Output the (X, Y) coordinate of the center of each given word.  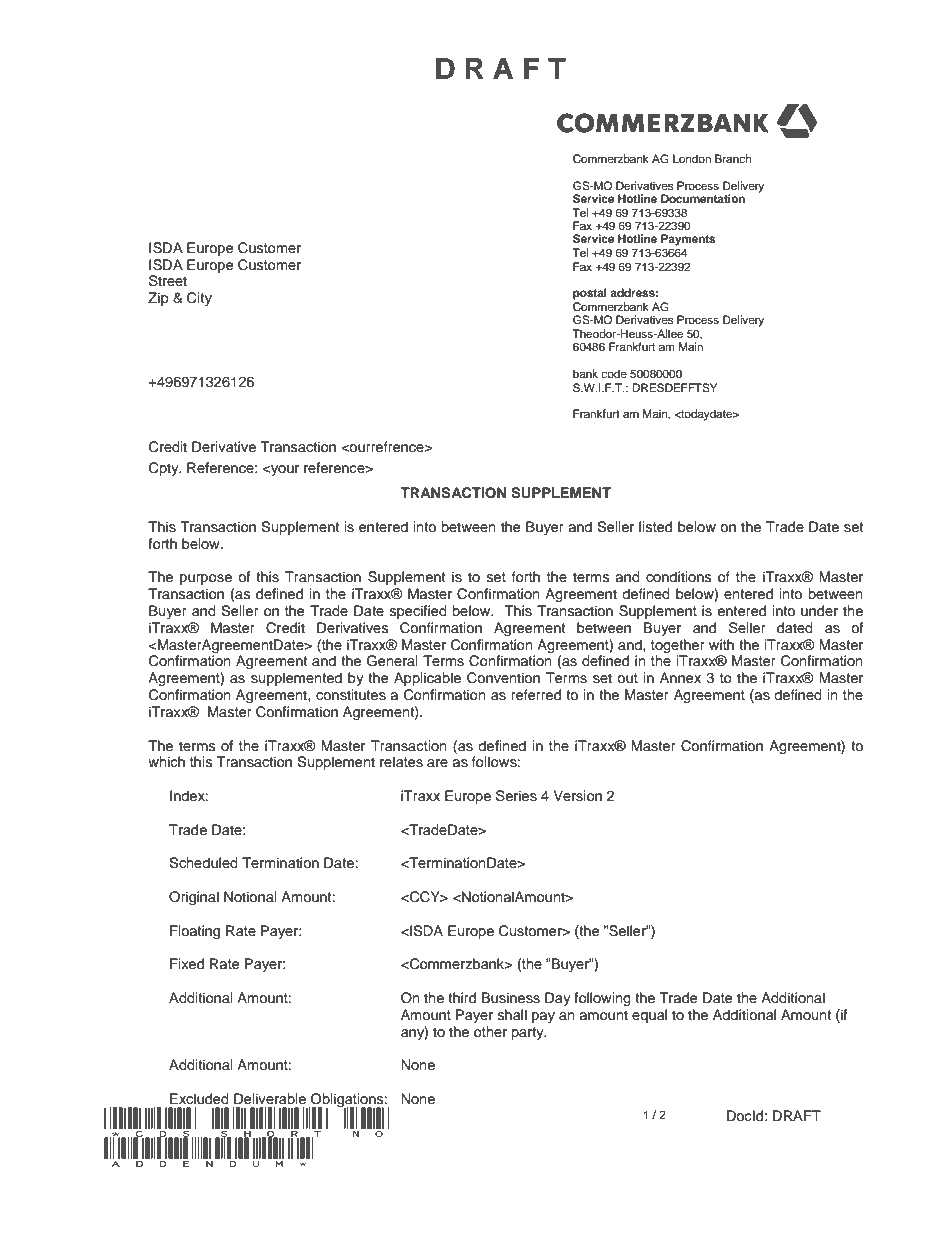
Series (516, 796)
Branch (733, 158)
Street (168, 281)
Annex (680, 678)
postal (590, 294)
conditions (678, 576)
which (166, 762)
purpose (206, 579)
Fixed (187, 964)
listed (655, 527)
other (490, 1031)
